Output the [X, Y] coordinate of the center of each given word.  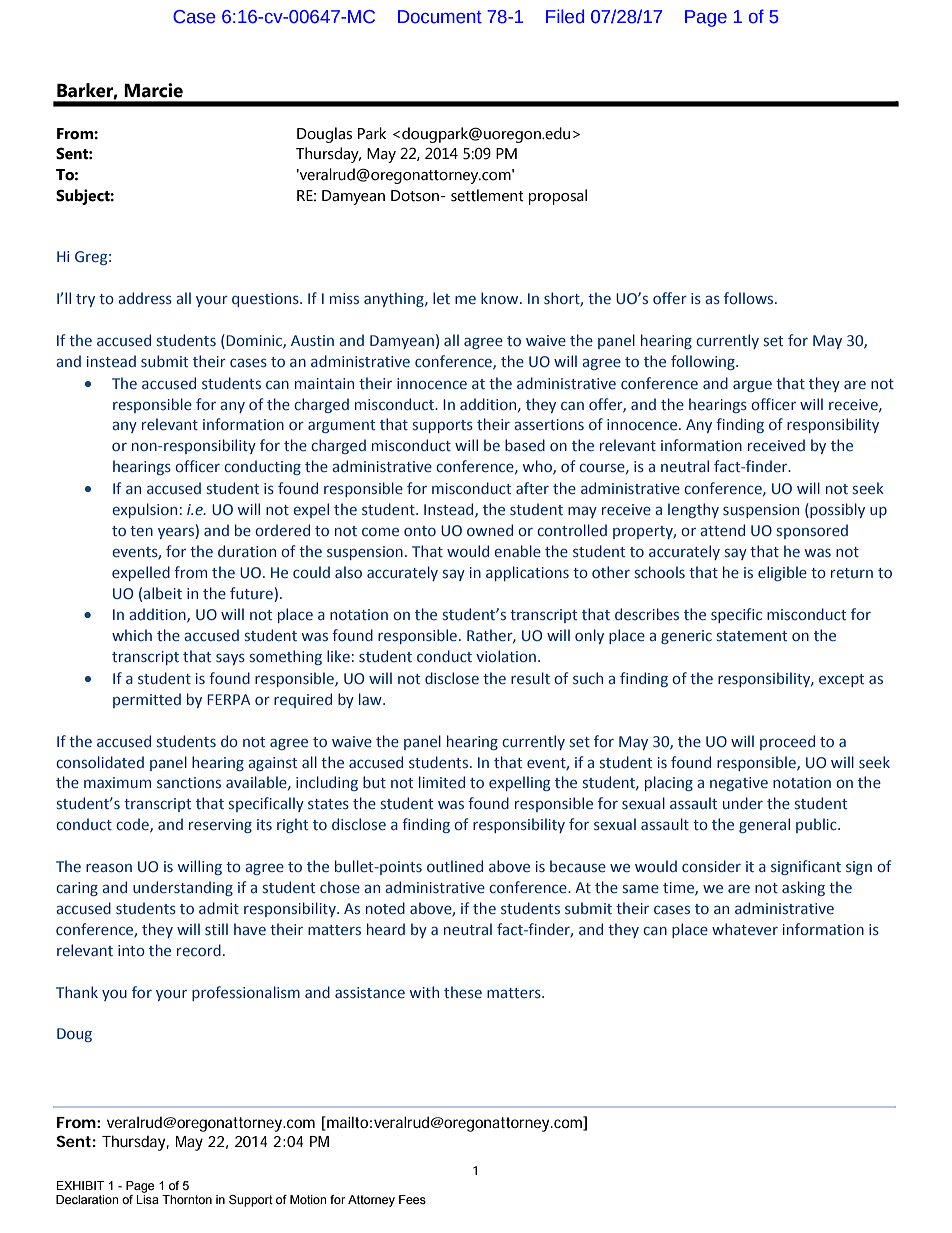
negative [739, 784]
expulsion [144, 510]
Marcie [153, 90]
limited [442, 782]
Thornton [187, 1199]
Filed [565, 16]
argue [752, 386]
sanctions [189, 782]
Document [440, 17]
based [525, 445]
